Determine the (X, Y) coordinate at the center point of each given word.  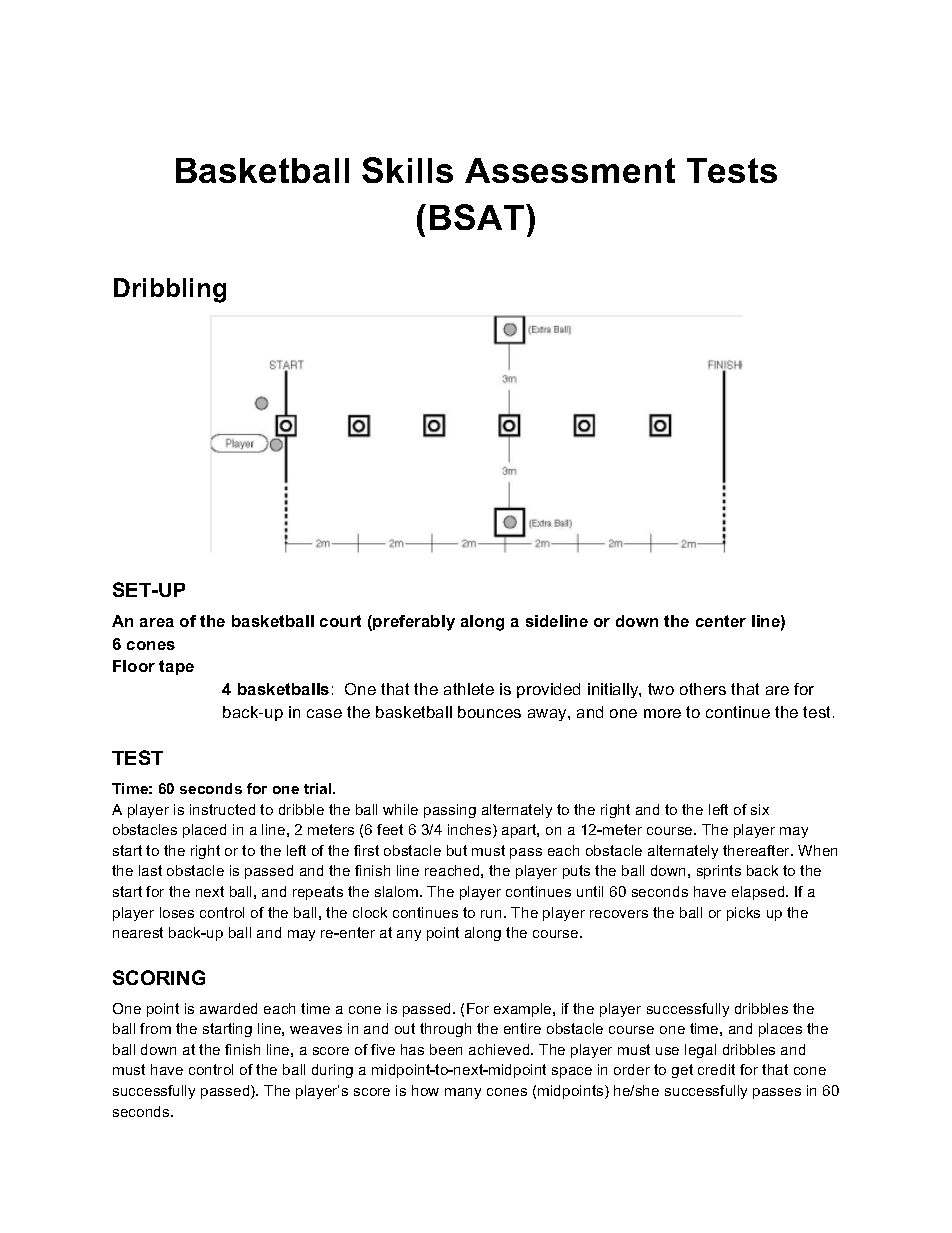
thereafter (758, 850)
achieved (500, 1049)
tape (176, 667)
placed (204, 831)
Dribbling (170, 290)
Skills (407, 170)
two (661, 689)
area (157, 622)
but (457, 850)
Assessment (570, 170)
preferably (414, 623)
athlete (469, 689)
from (155, 1028)
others (703, 689)
